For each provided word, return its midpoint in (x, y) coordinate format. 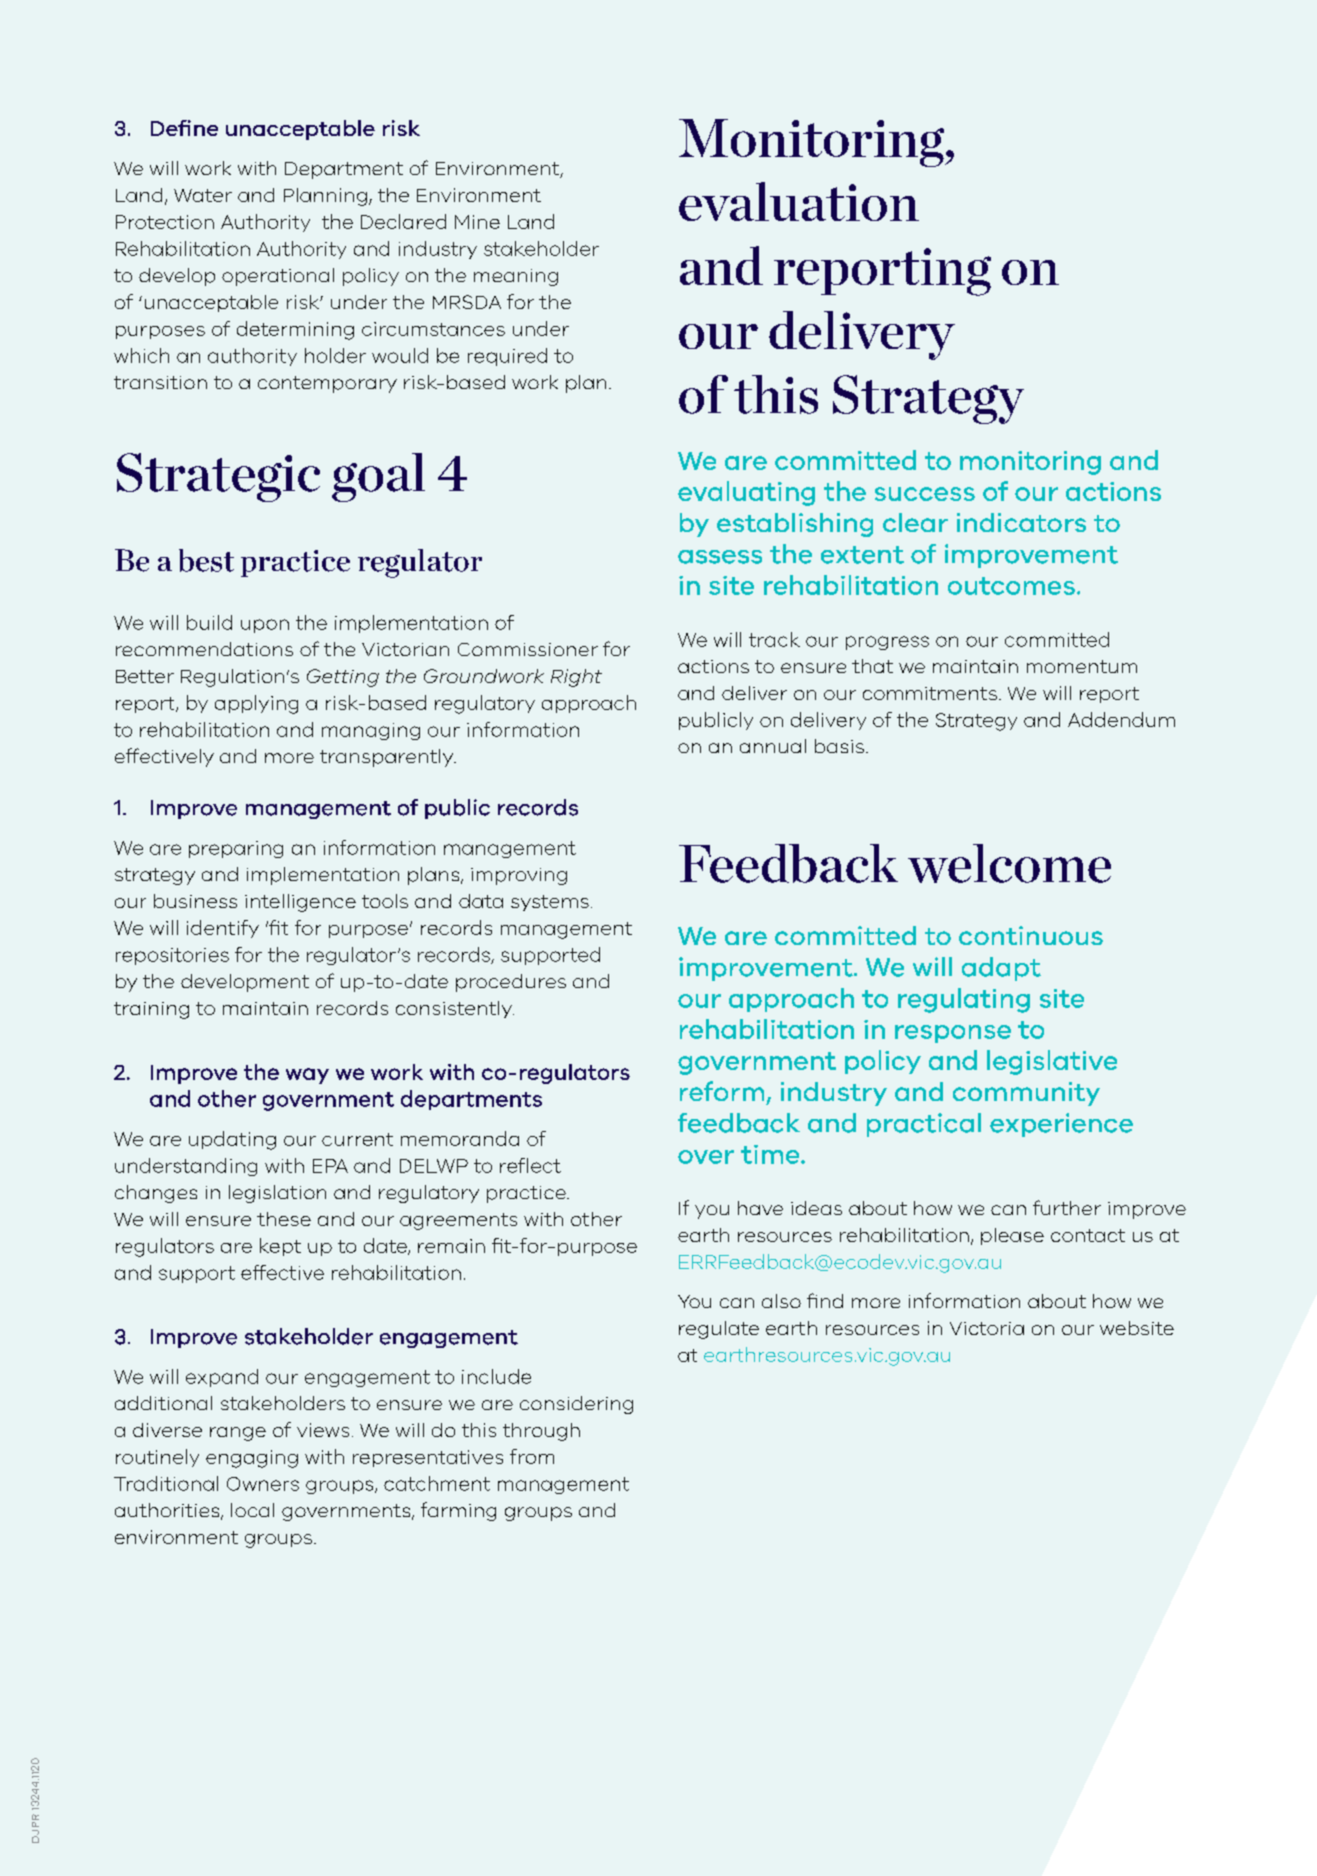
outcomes (1011, 586)
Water (203, 195)
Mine (477, 222)
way (307, 1076)
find (825, 1300)
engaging (252, 1459)
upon (265, 626)
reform (722, 1091)
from (532, 1456)
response (953, 1034)
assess (720, 557)
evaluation (799, 201)
